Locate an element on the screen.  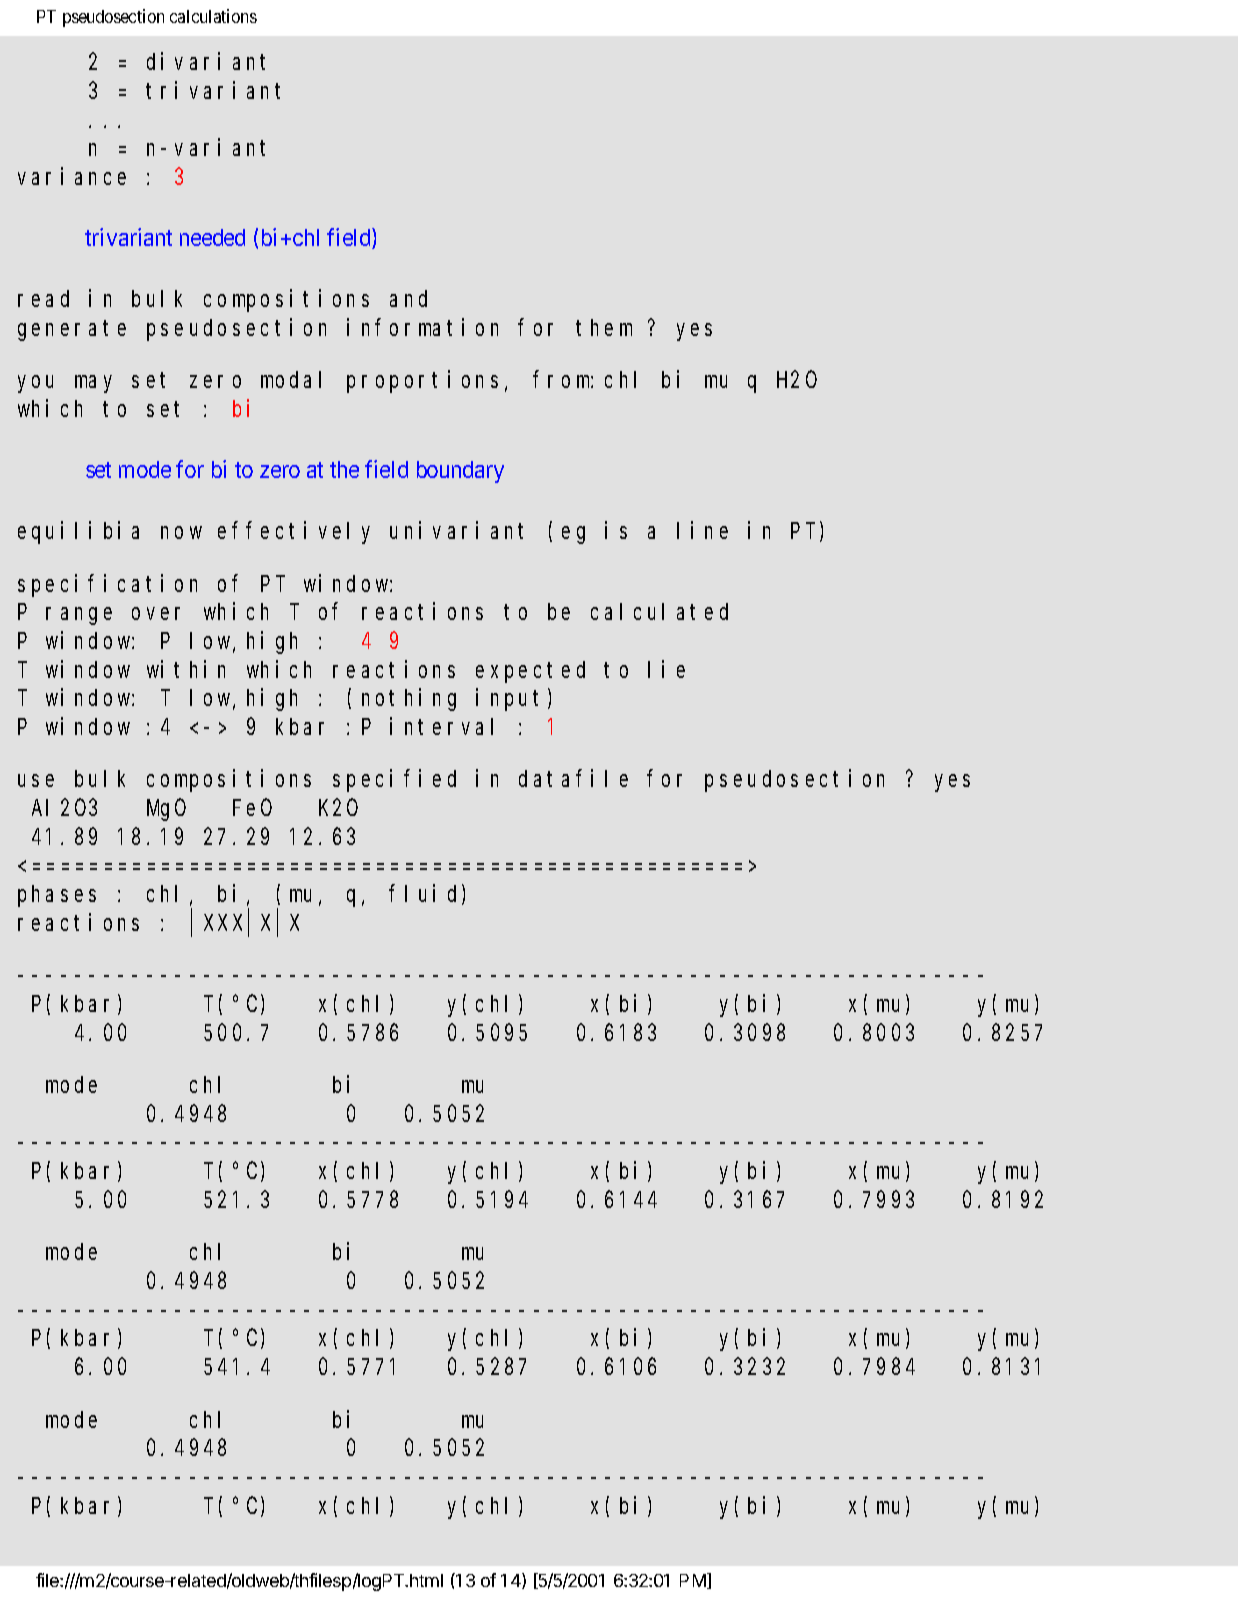
nothing is located at coordinates (409, 700).
